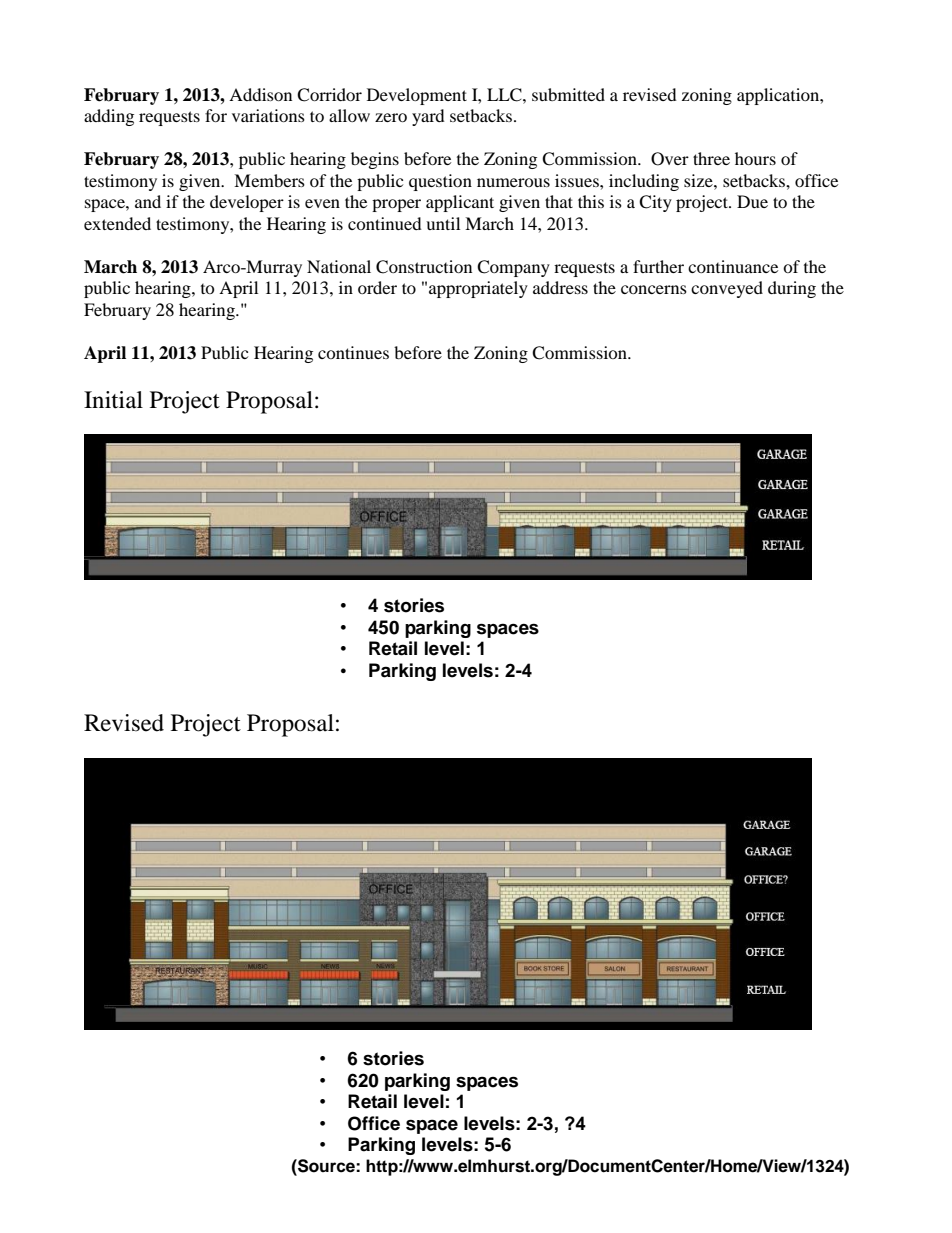 The height and width of the page is (1233, 952). Describe the element at coordinates (113, 400) in the page. I see `Initial` at that location.
